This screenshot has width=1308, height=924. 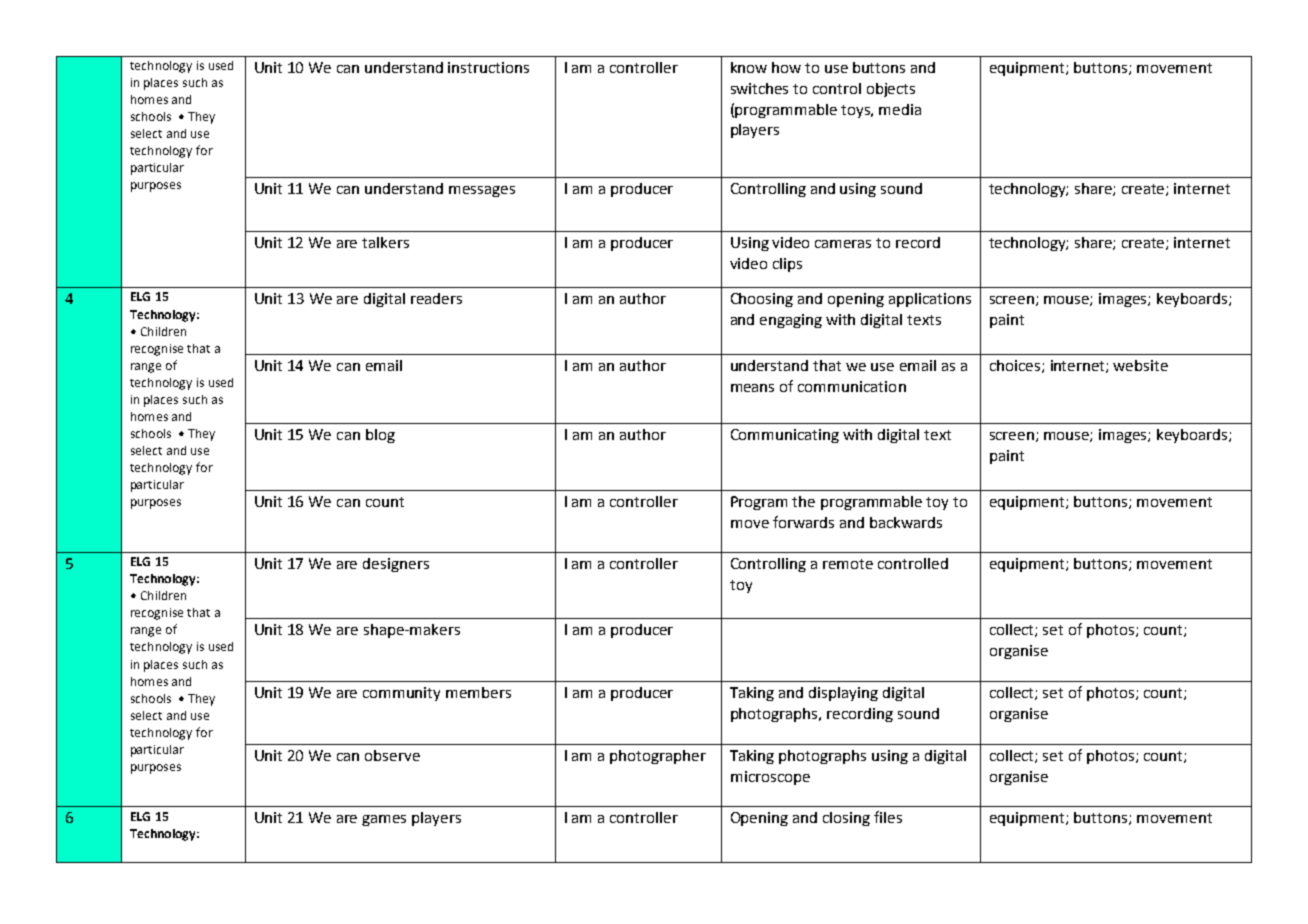 I want to click on switches, so click(x=759, y=88).
